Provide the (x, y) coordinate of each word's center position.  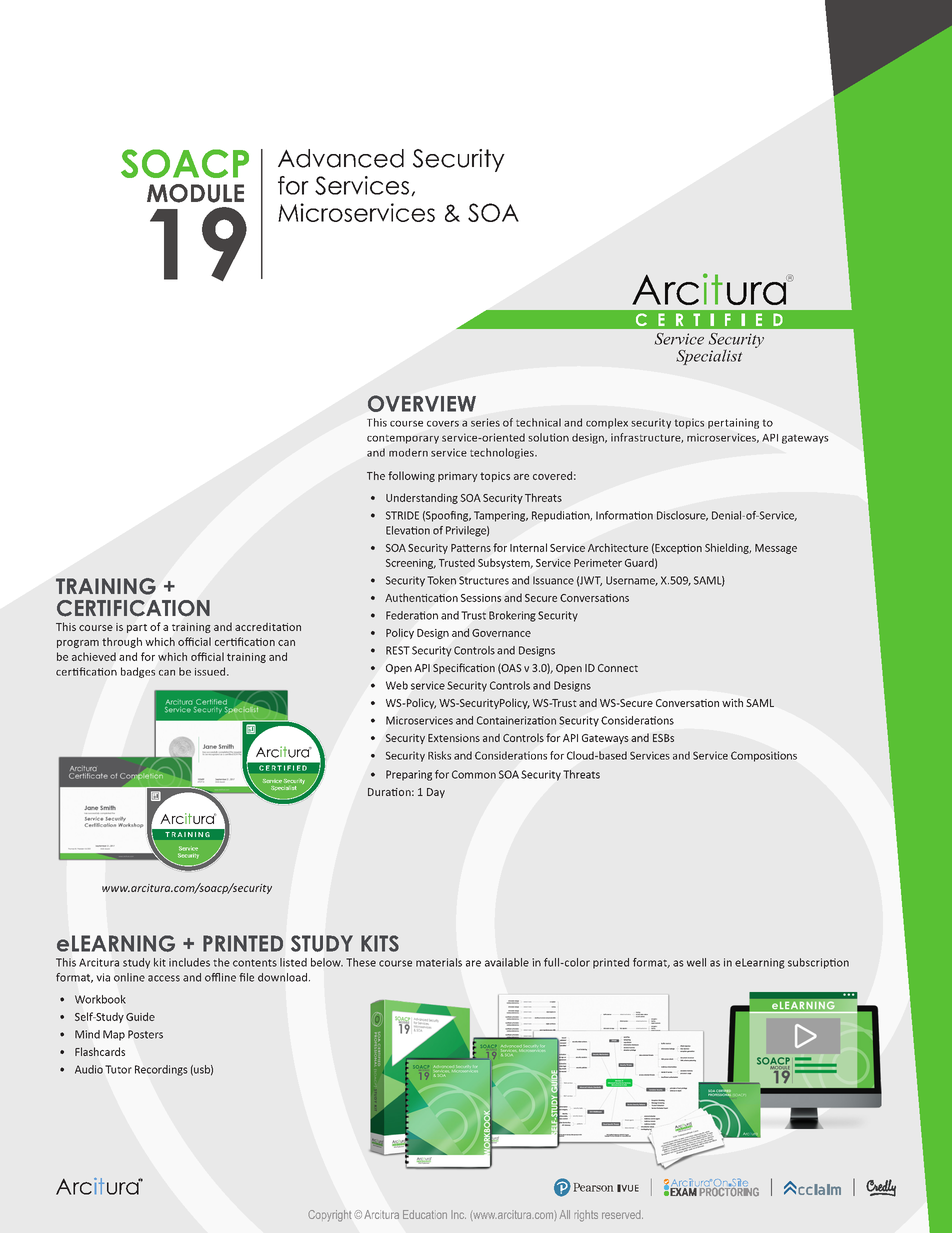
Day (436, 793)
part (137, 628)
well (696, 962)
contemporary (403, 439)
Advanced (341, 158)
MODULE (195, 193)
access (164, 978)
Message (776, 549)
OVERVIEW (422, 403)
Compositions (764, 756)
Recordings (161, 1070)
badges (138, 672)
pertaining (733, 423)
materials (439, 962)
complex (607, 423)
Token (441, 580)
